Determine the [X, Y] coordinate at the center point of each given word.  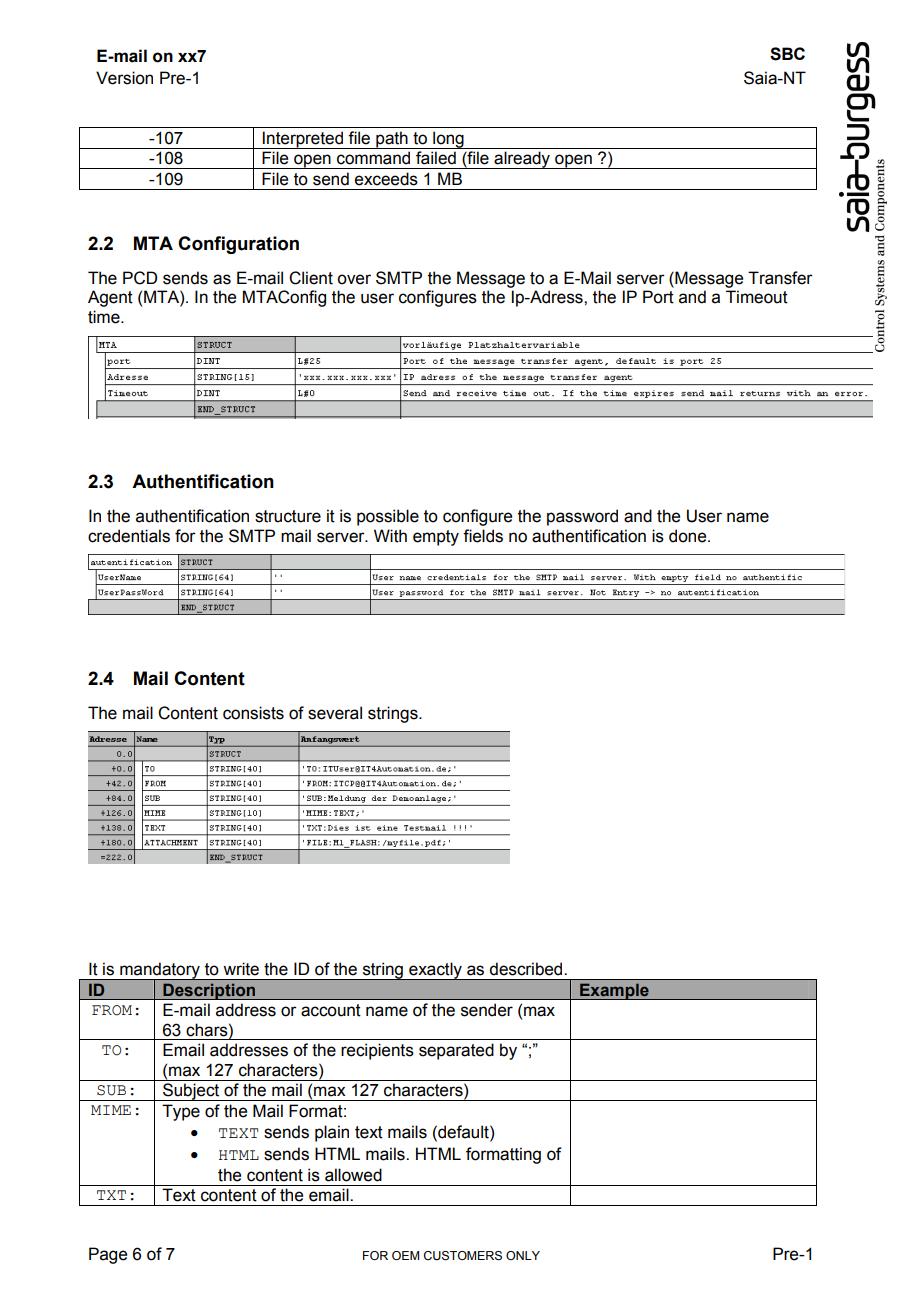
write [241, 969]
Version [124, 78]
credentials [129, 536]
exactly [435, 971]
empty [436, 538]
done [689, 536]
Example [614, 991]
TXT [111, 1195]
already [522, 160]
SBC [787, 54]
